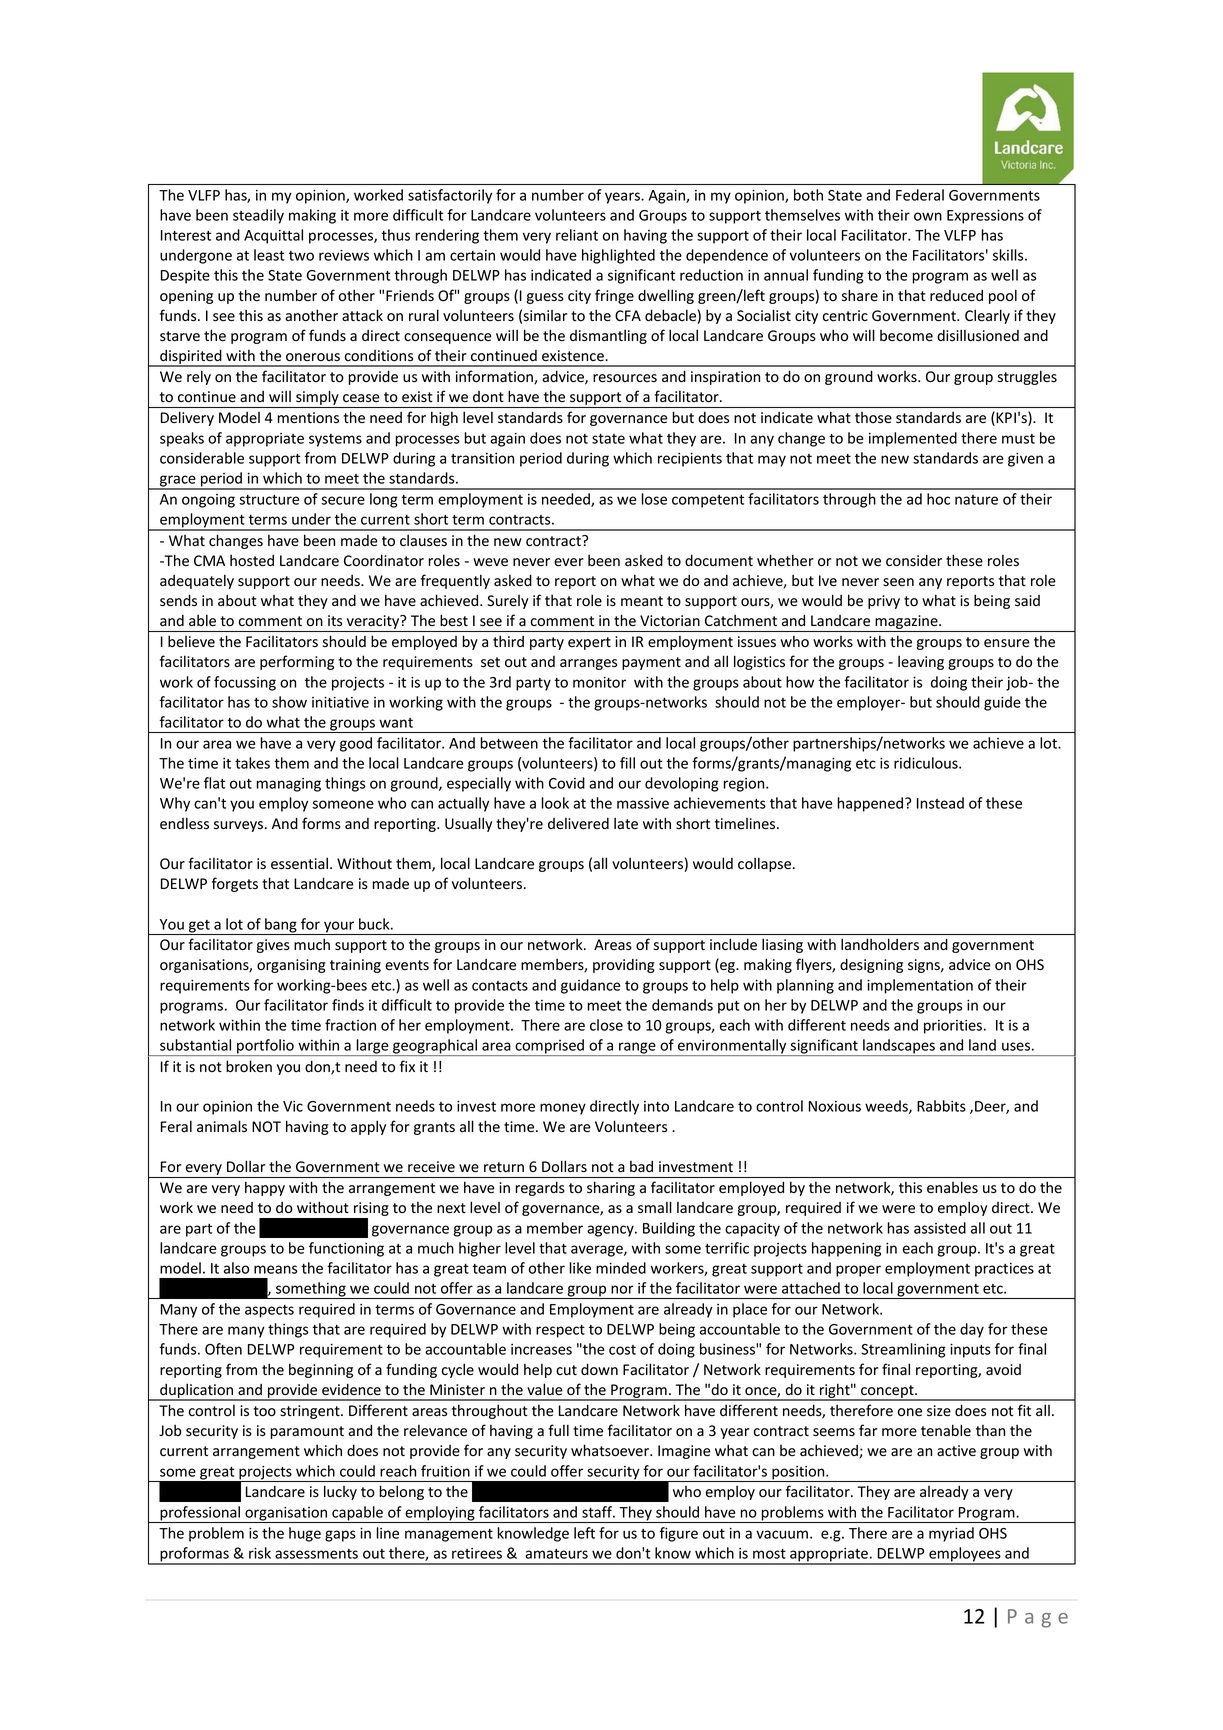 The width and height of the screenshot is (1223, 1730). What do you see at coordinates (951, 1534) in the screenshot?
I see `myriad` at bounding box center [951, 1534].
